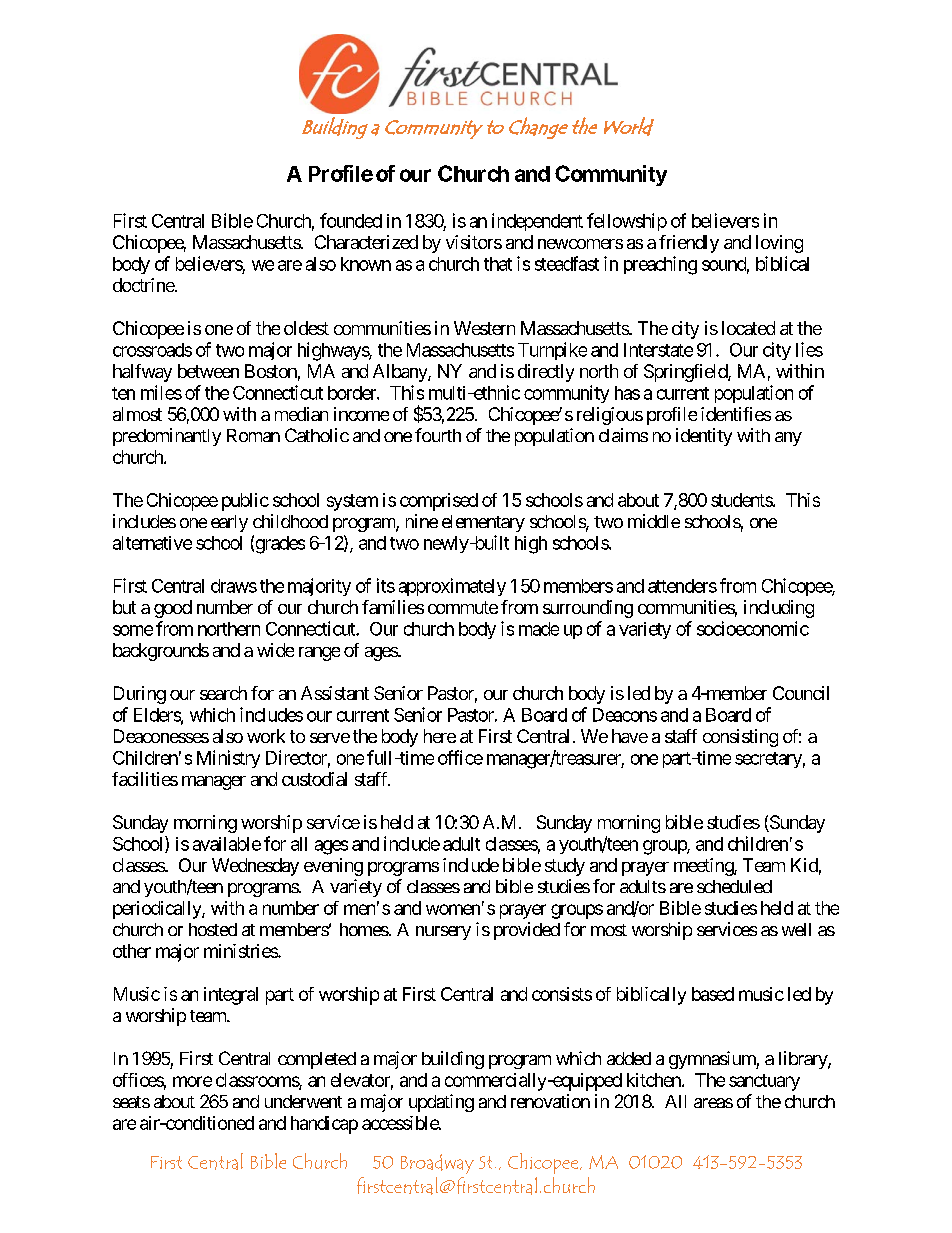  Describe the element at coordinates (167, 437) in the screenshot. I see `predominantly` at that location.
